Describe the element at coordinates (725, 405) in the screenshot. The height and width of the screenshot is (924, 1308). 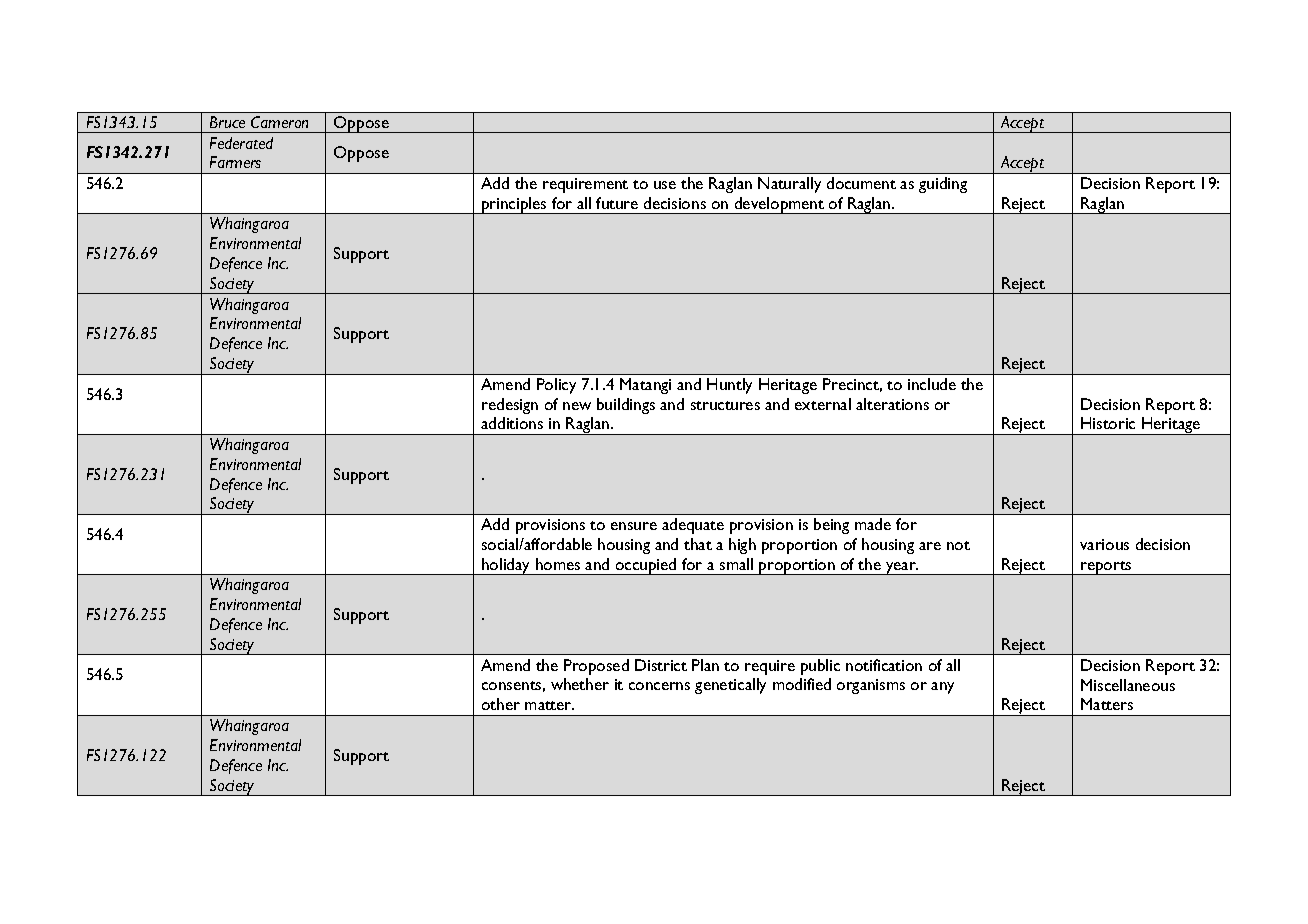
I see `structures` at that location.
